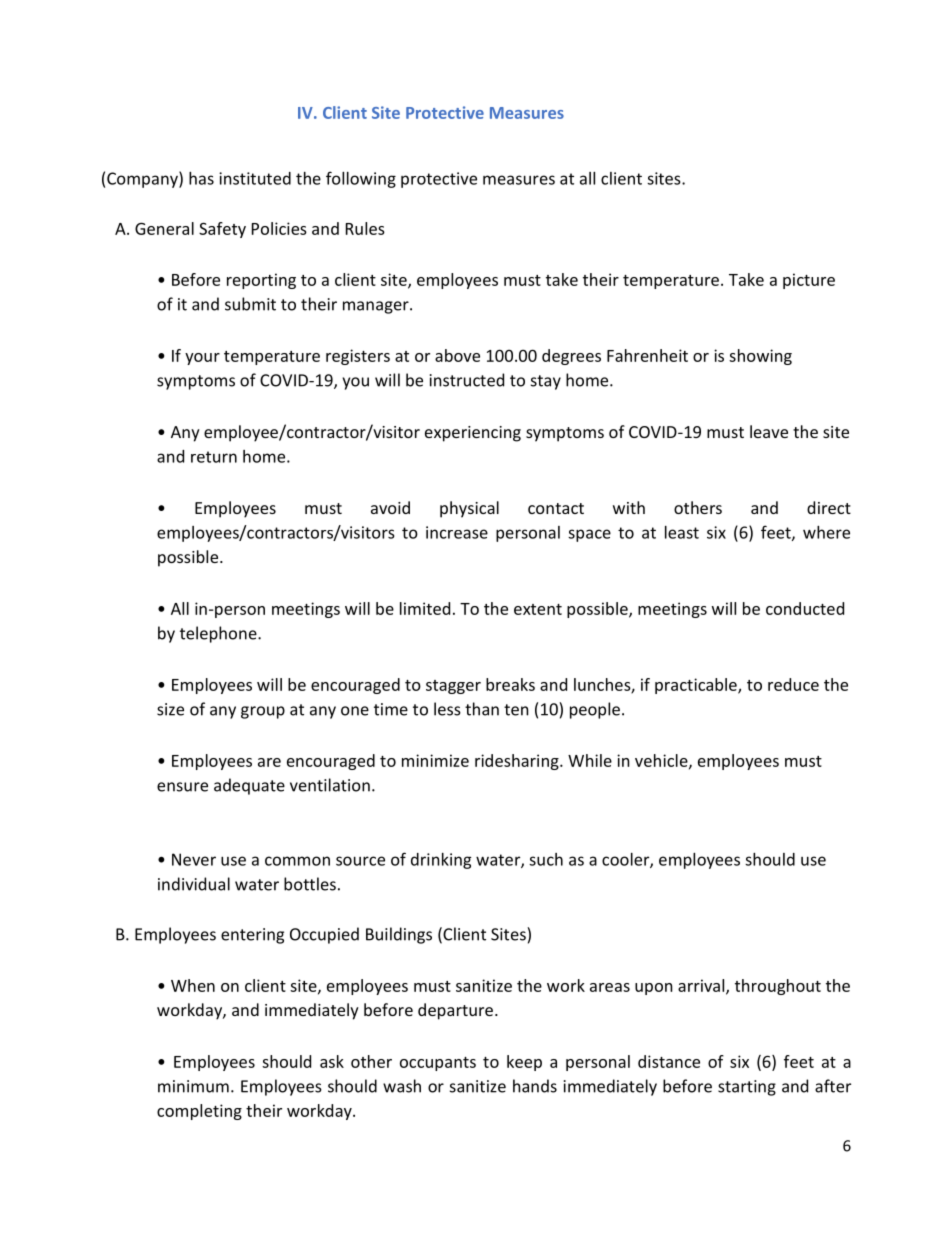 This screenshot has height=1233, width=952. I want to click on ridesharing, so click(518, 762).
